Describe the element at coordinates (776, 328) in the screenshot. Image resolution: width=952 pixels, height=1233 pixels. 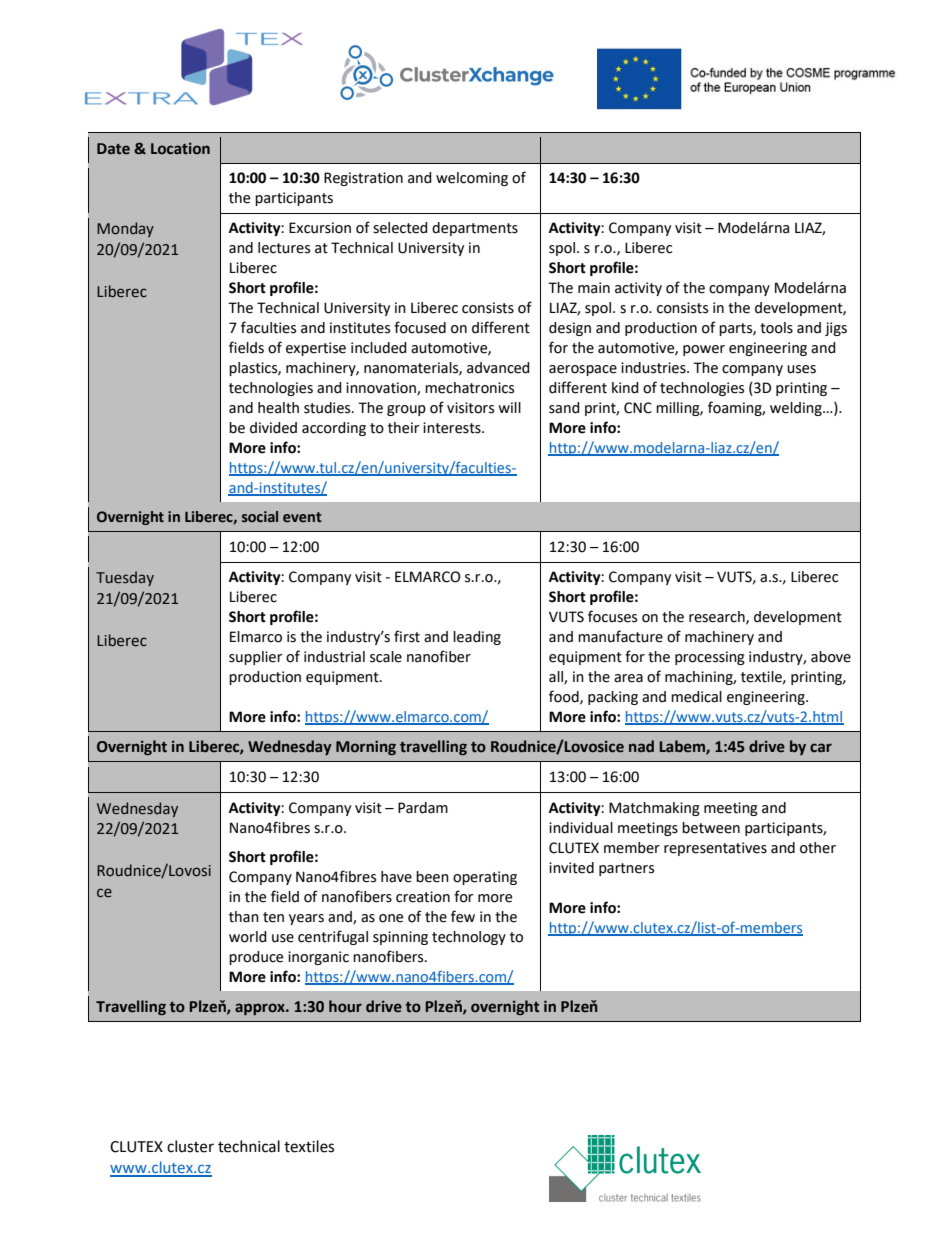
I see `tools` at that location.
